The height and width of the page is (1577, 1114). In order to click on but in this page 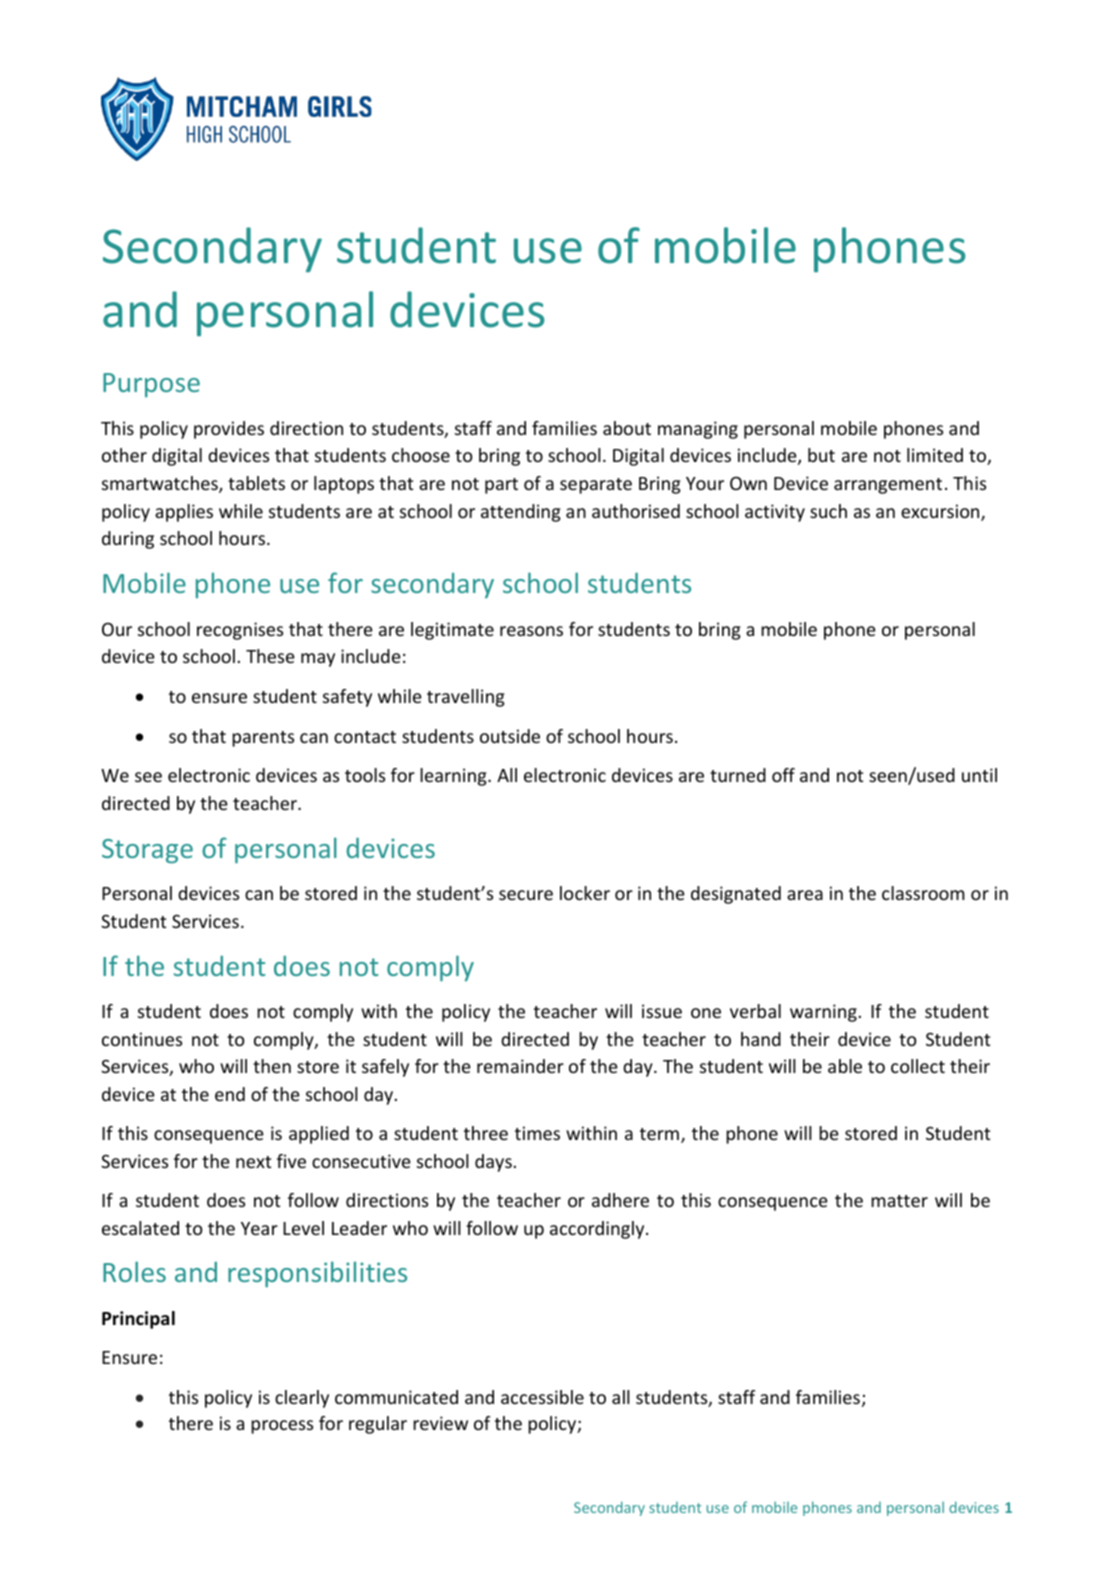, I will do `click(821, 455)`.
